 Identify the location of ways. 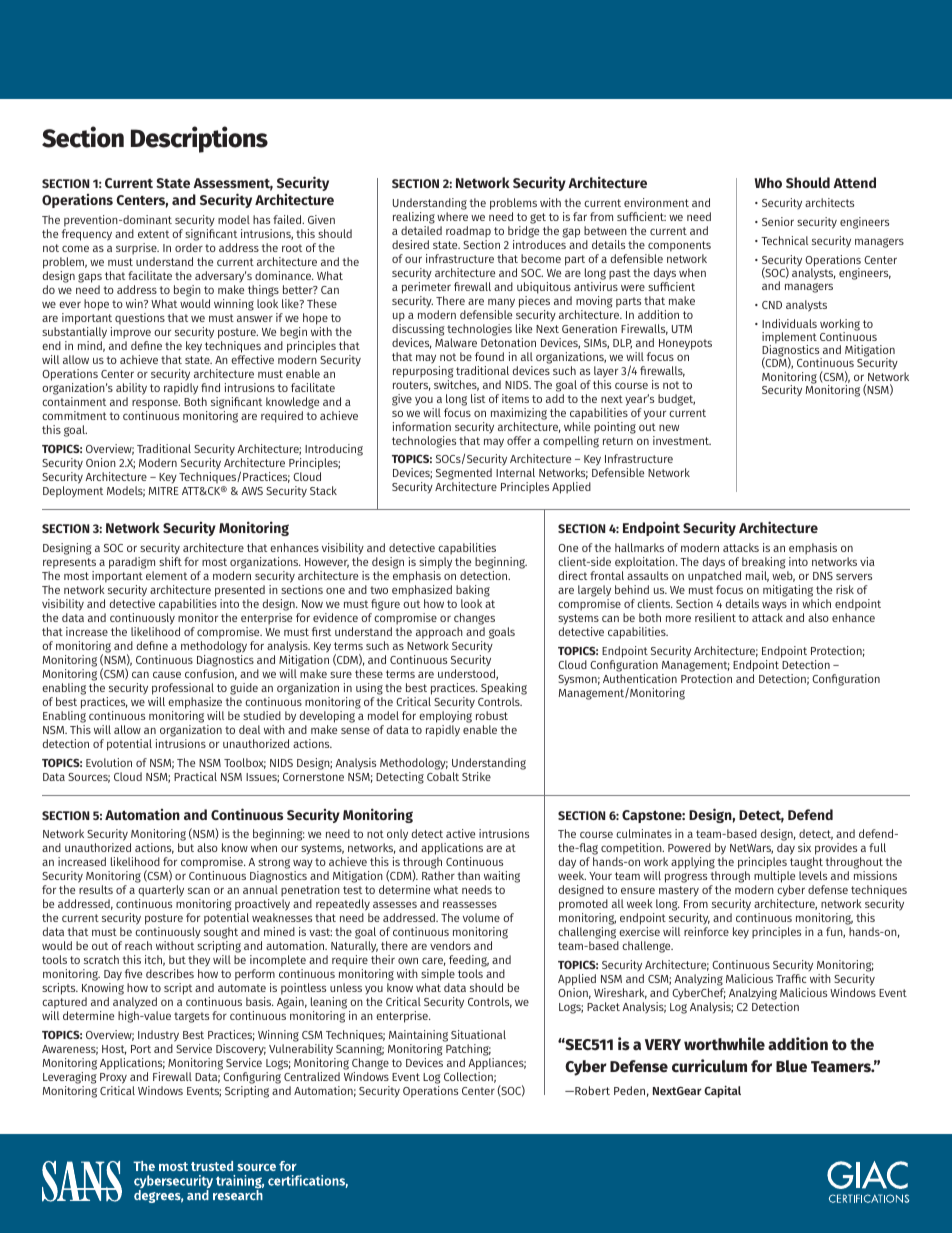
(774, 606).
